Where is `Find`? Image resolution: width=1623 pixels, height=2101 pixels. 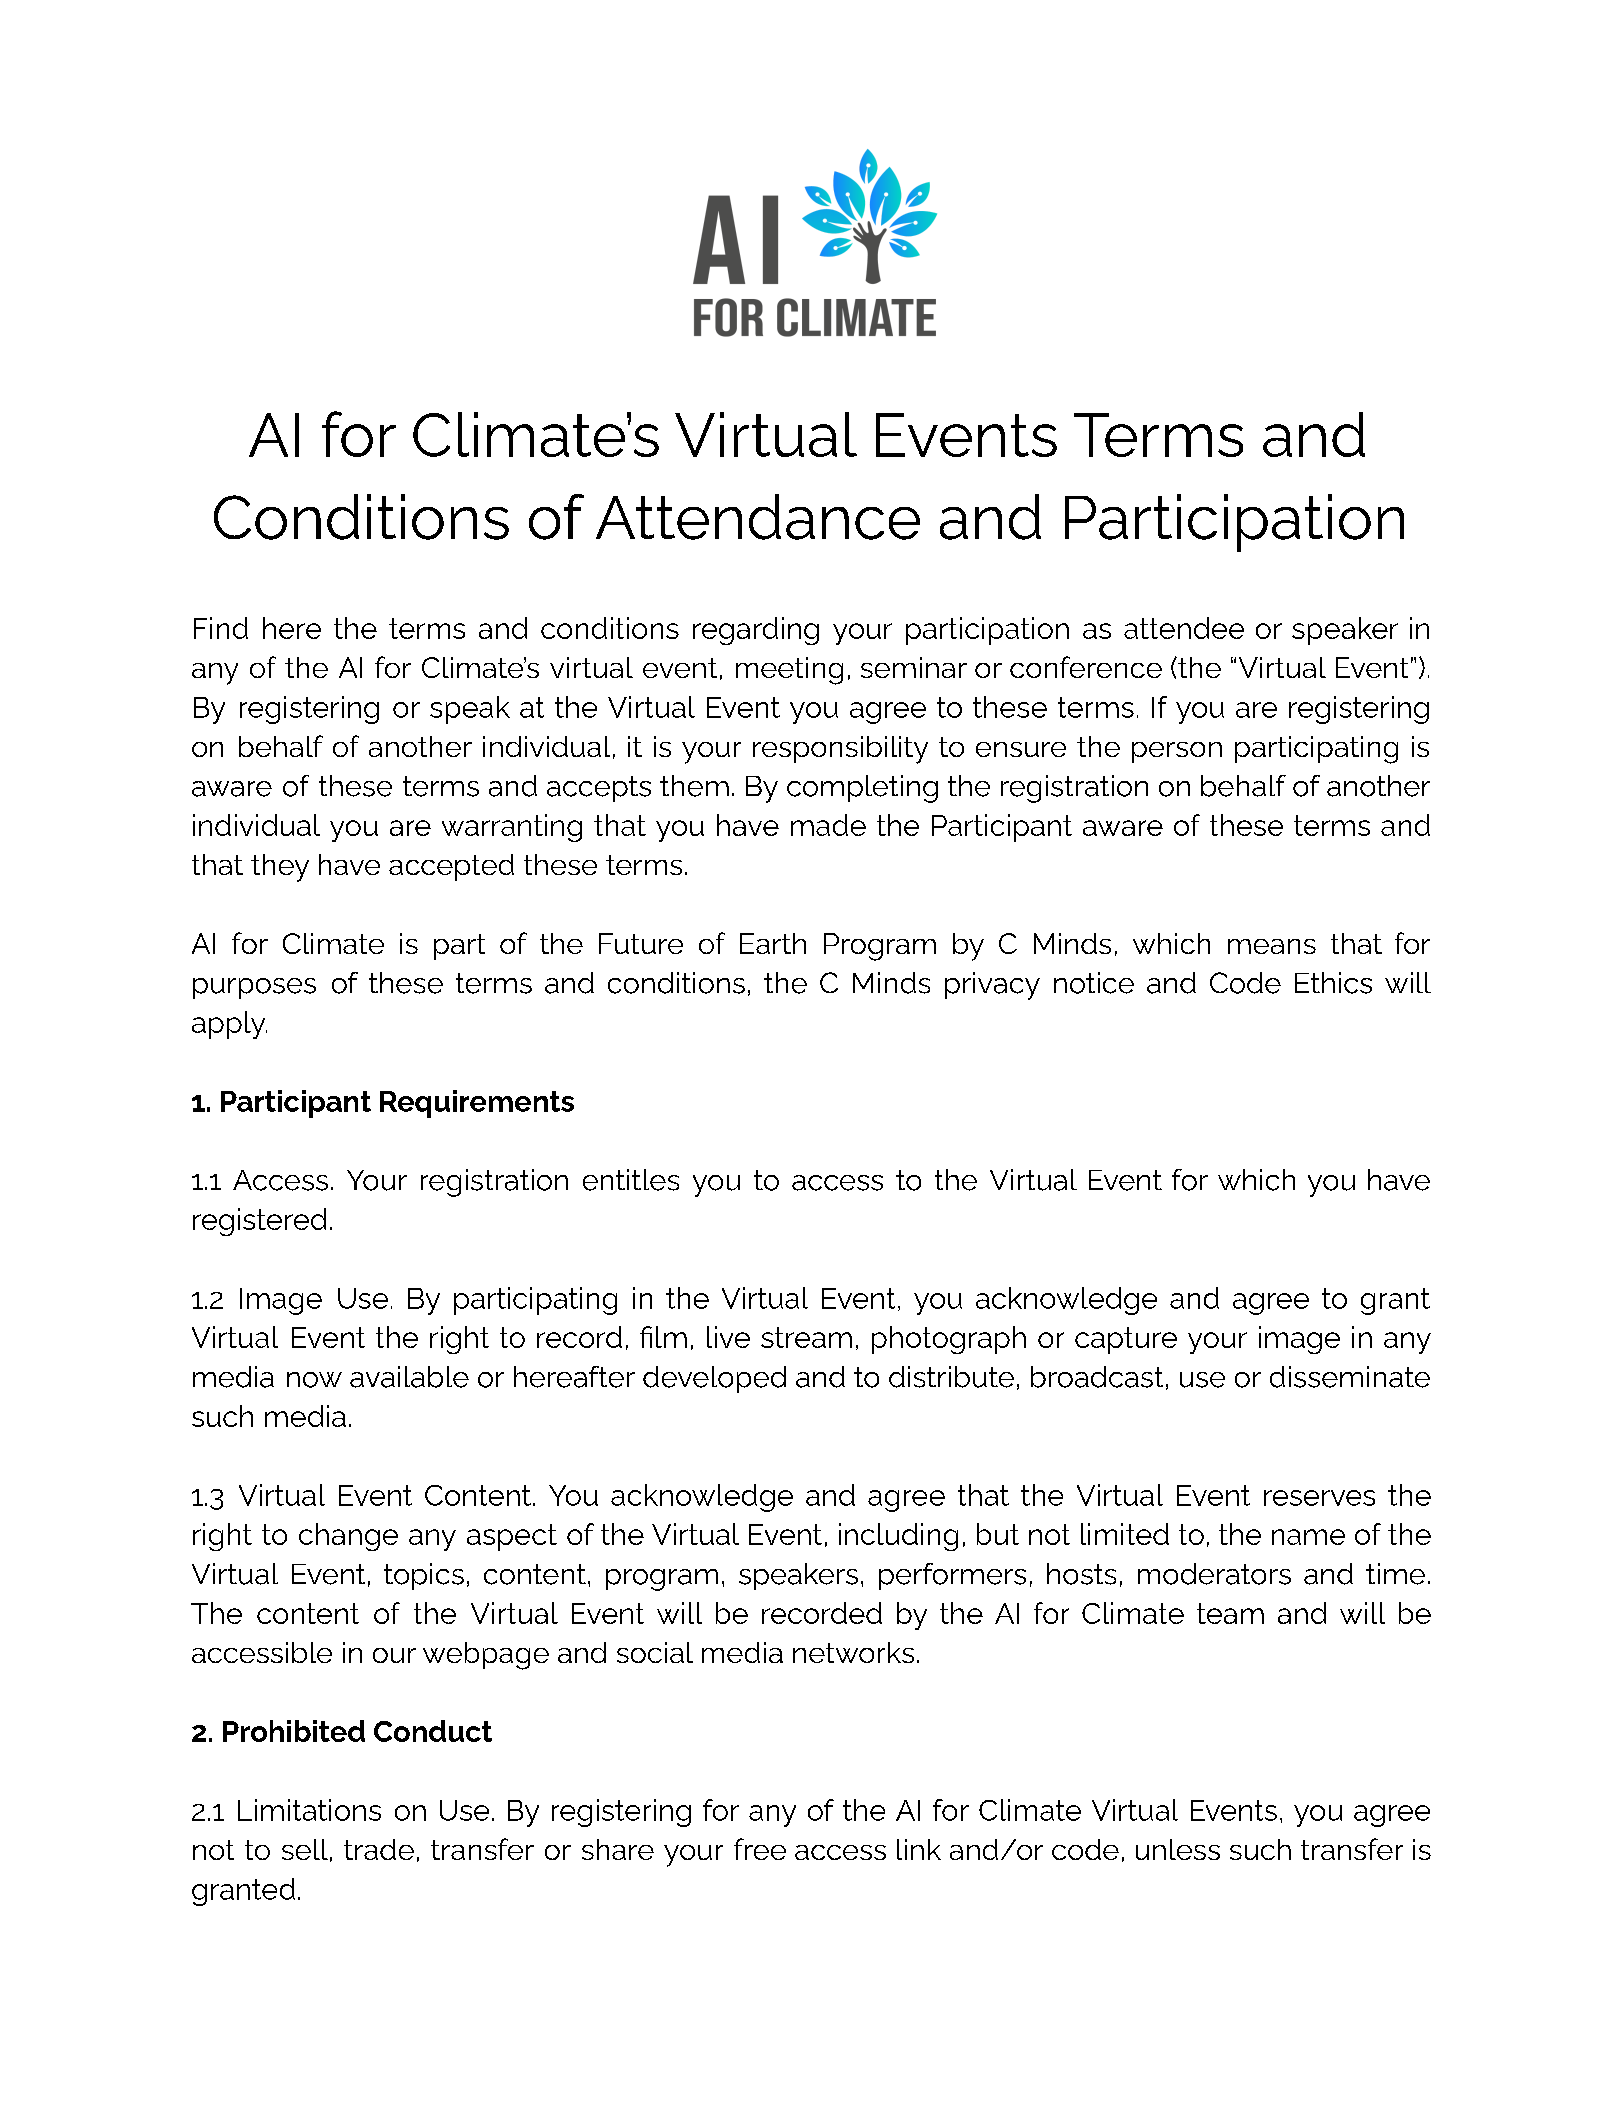 Find is located at coordinates (221, 628).
